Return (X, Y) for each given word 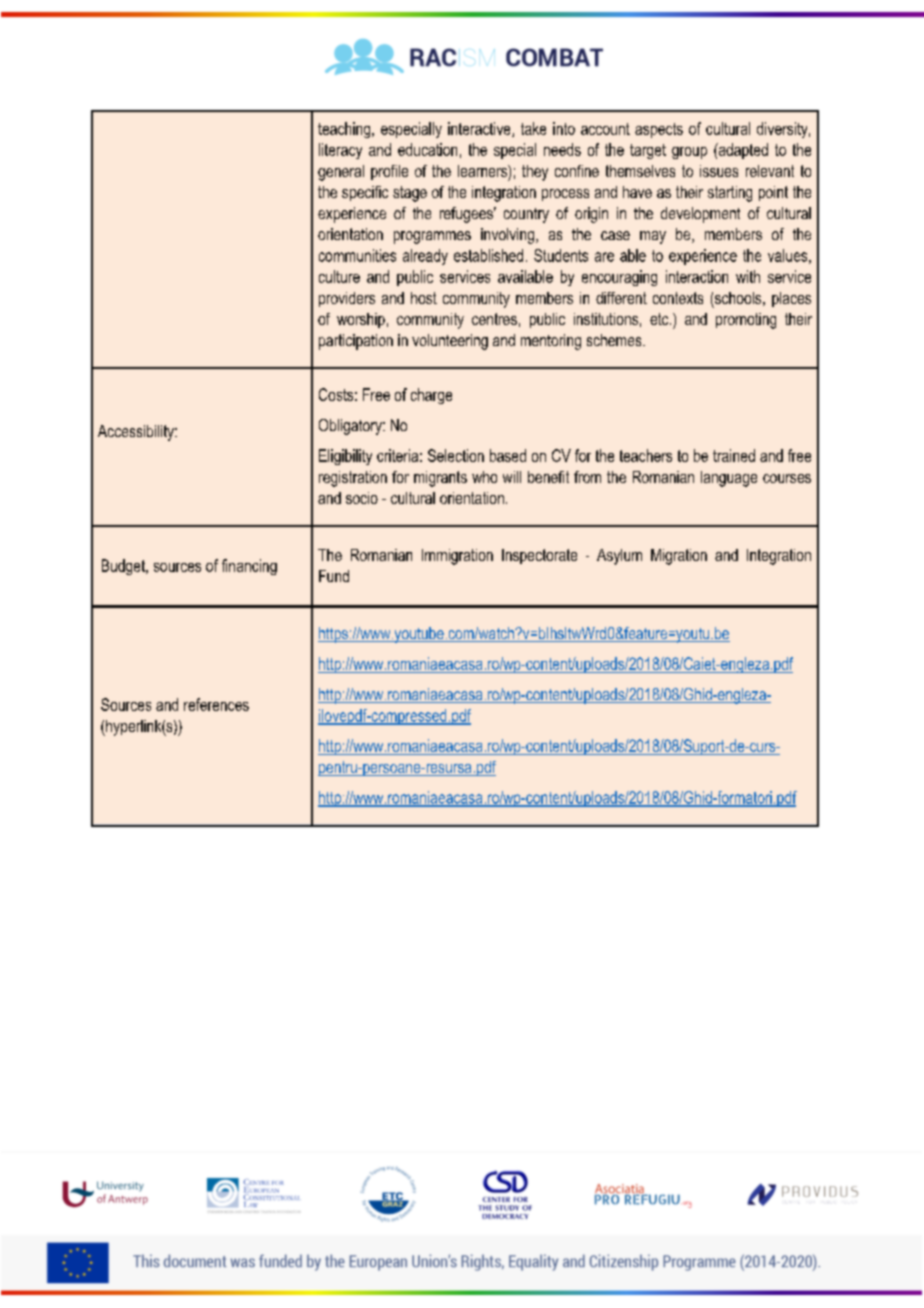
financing (249, 567)
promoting (746, 321)
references (216, 704)
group (689, 153)
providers (347, 299)
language (729, 479)
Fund (334, 576)
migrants (440, 479)
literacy (340, 151)
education (427, 149)
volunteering (450, 342)
